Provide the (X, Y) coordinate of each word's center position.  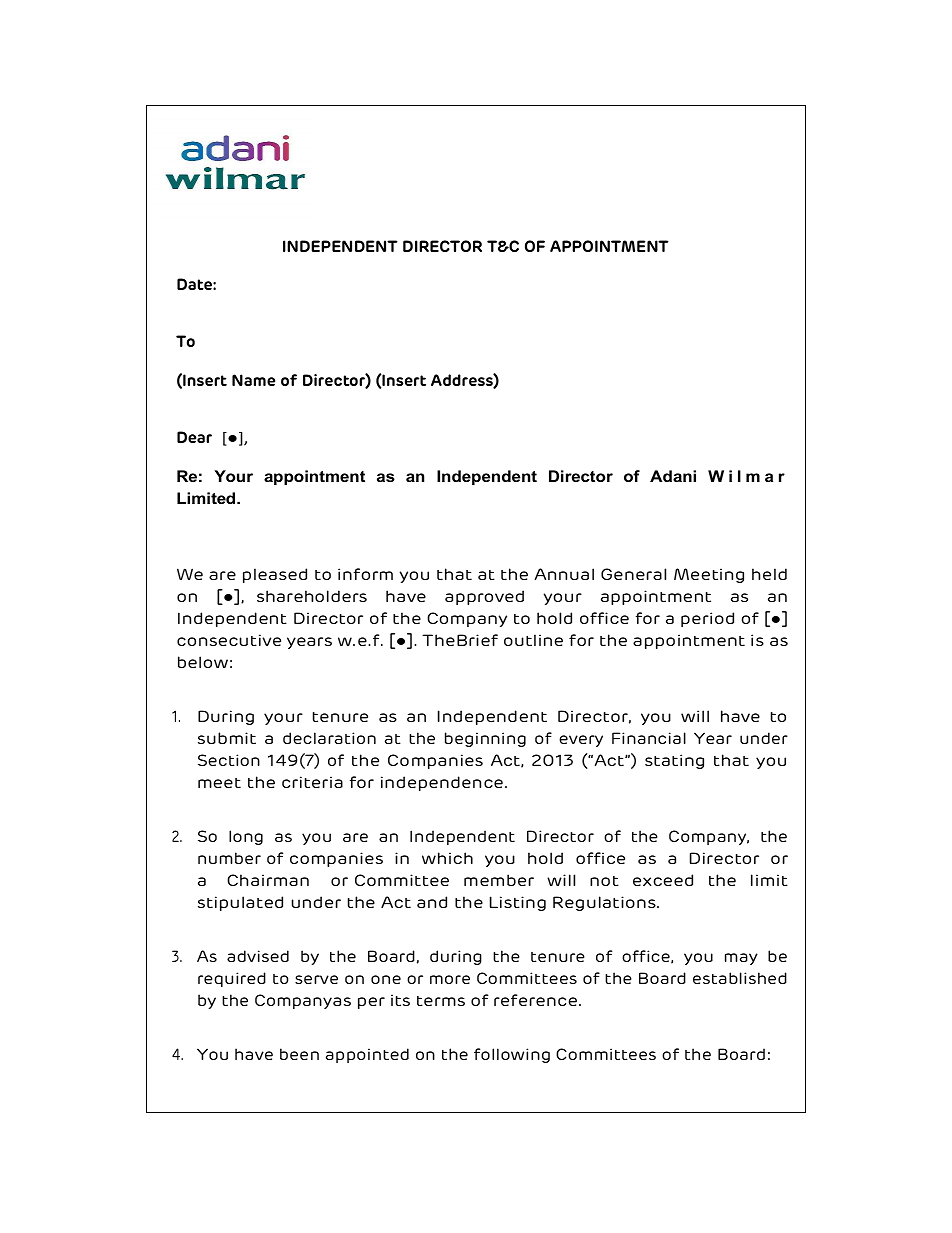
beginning (485, 739)
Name (253, 380)
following (512, 1055)
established (740, 978)
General (633, 574)
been (299, 1054)
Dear (194, 437)
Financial (649, 738)
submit (227, 738)
